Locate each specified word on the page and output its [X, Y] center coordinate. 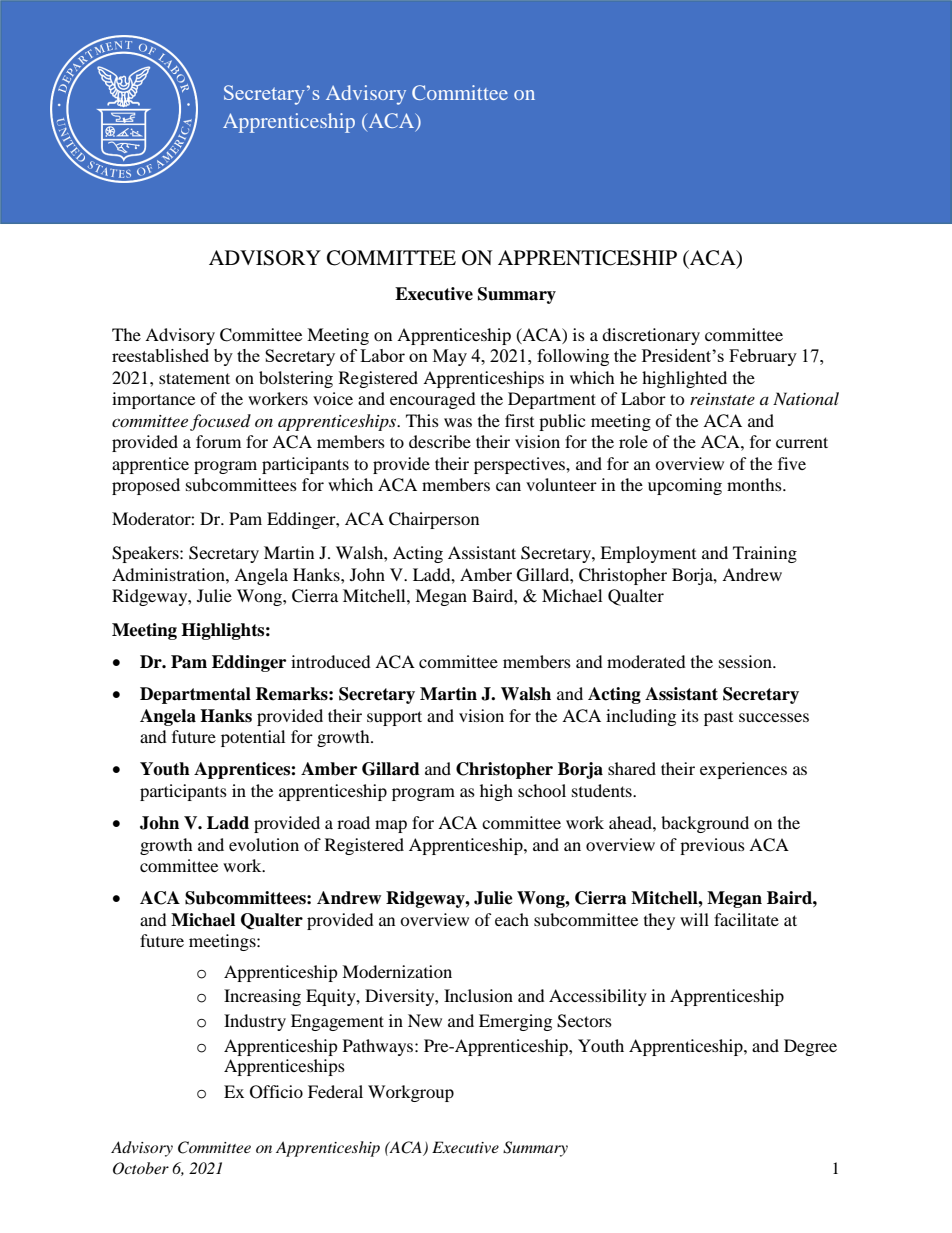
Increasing [262, 997]
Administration [169, 574]
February [763, 357]
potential [253, 738]
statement [194, 378]
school [542, 790]
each [512, 919]
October [141, 1168]
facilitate [746, 919]
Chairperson [434, 520]
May [450, 357]
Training [765, 554]
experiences [743, 770]
